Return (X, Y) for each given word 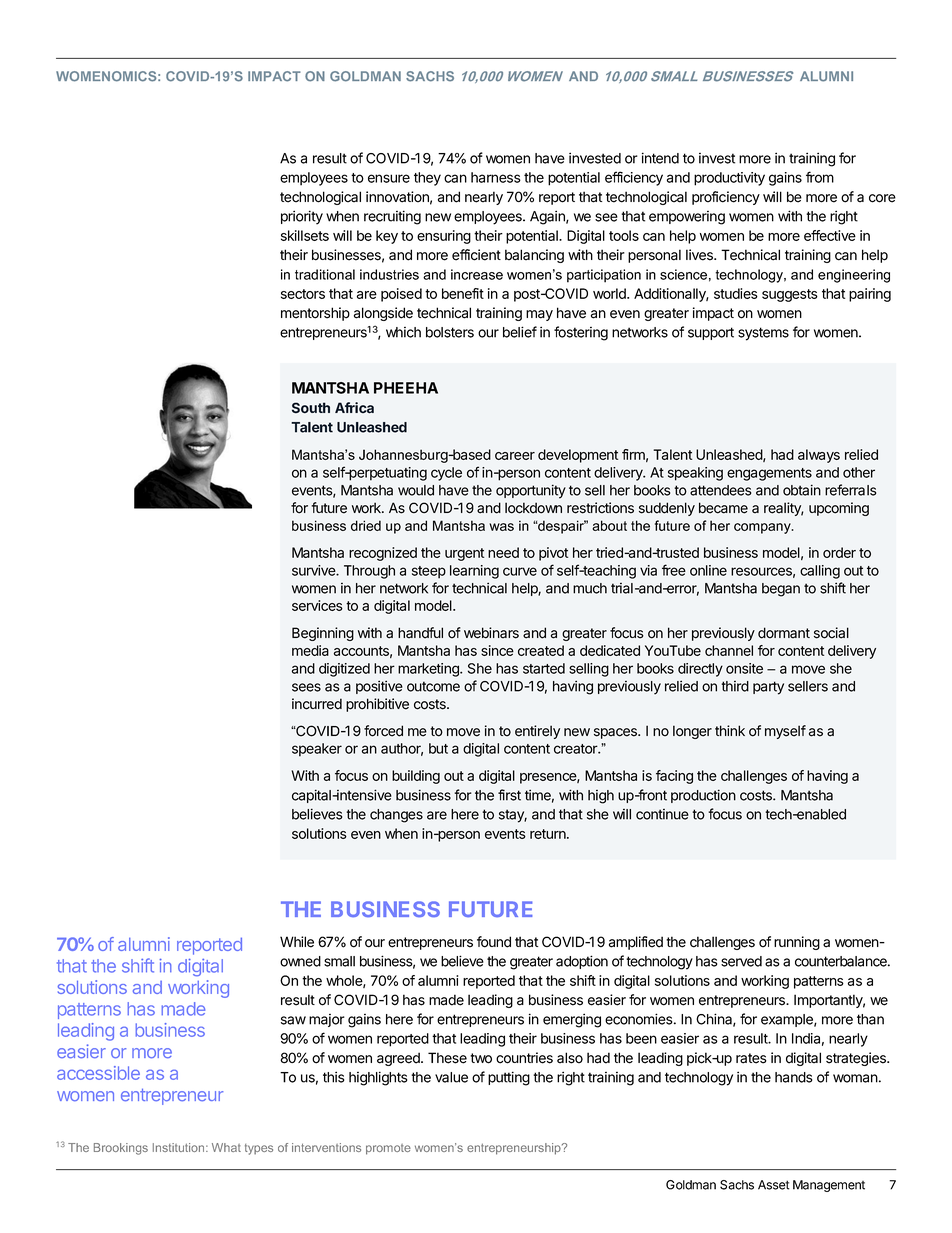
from (820, 177)
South (311, 407)
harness (496, 177)
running (797, 943)
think (730, 730)
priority (302, 217)
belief (520, 332)
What (226, 1147)
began (781, 590)
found (494, 942)
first (509, 795)
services (317, 605)
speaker (317, 750)
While (297, 942)
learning (474, 572)
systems (763, 334)
